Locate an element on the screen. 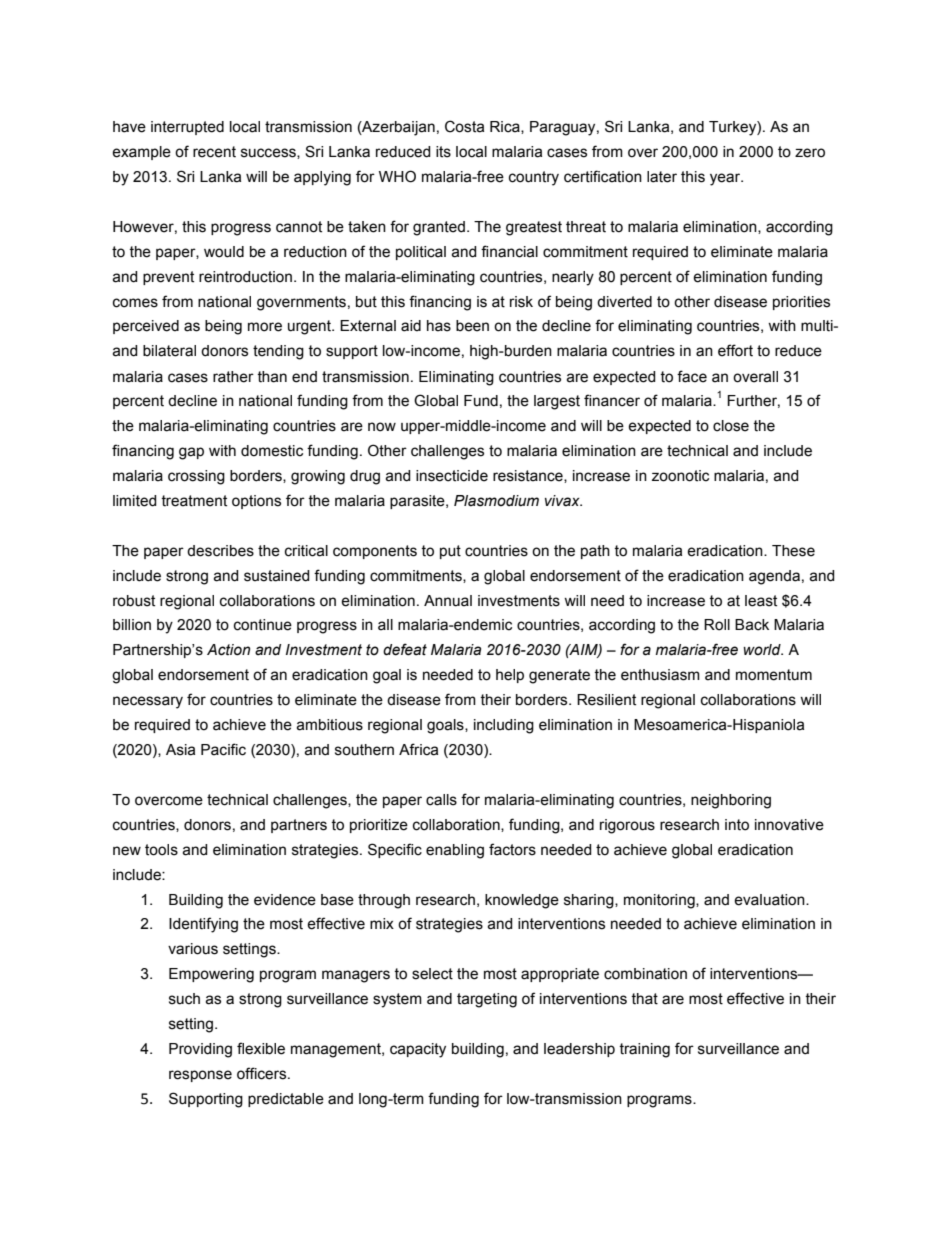 This screenshot has width=952, height=1233. Annual is located at coordinates (448, 601).
